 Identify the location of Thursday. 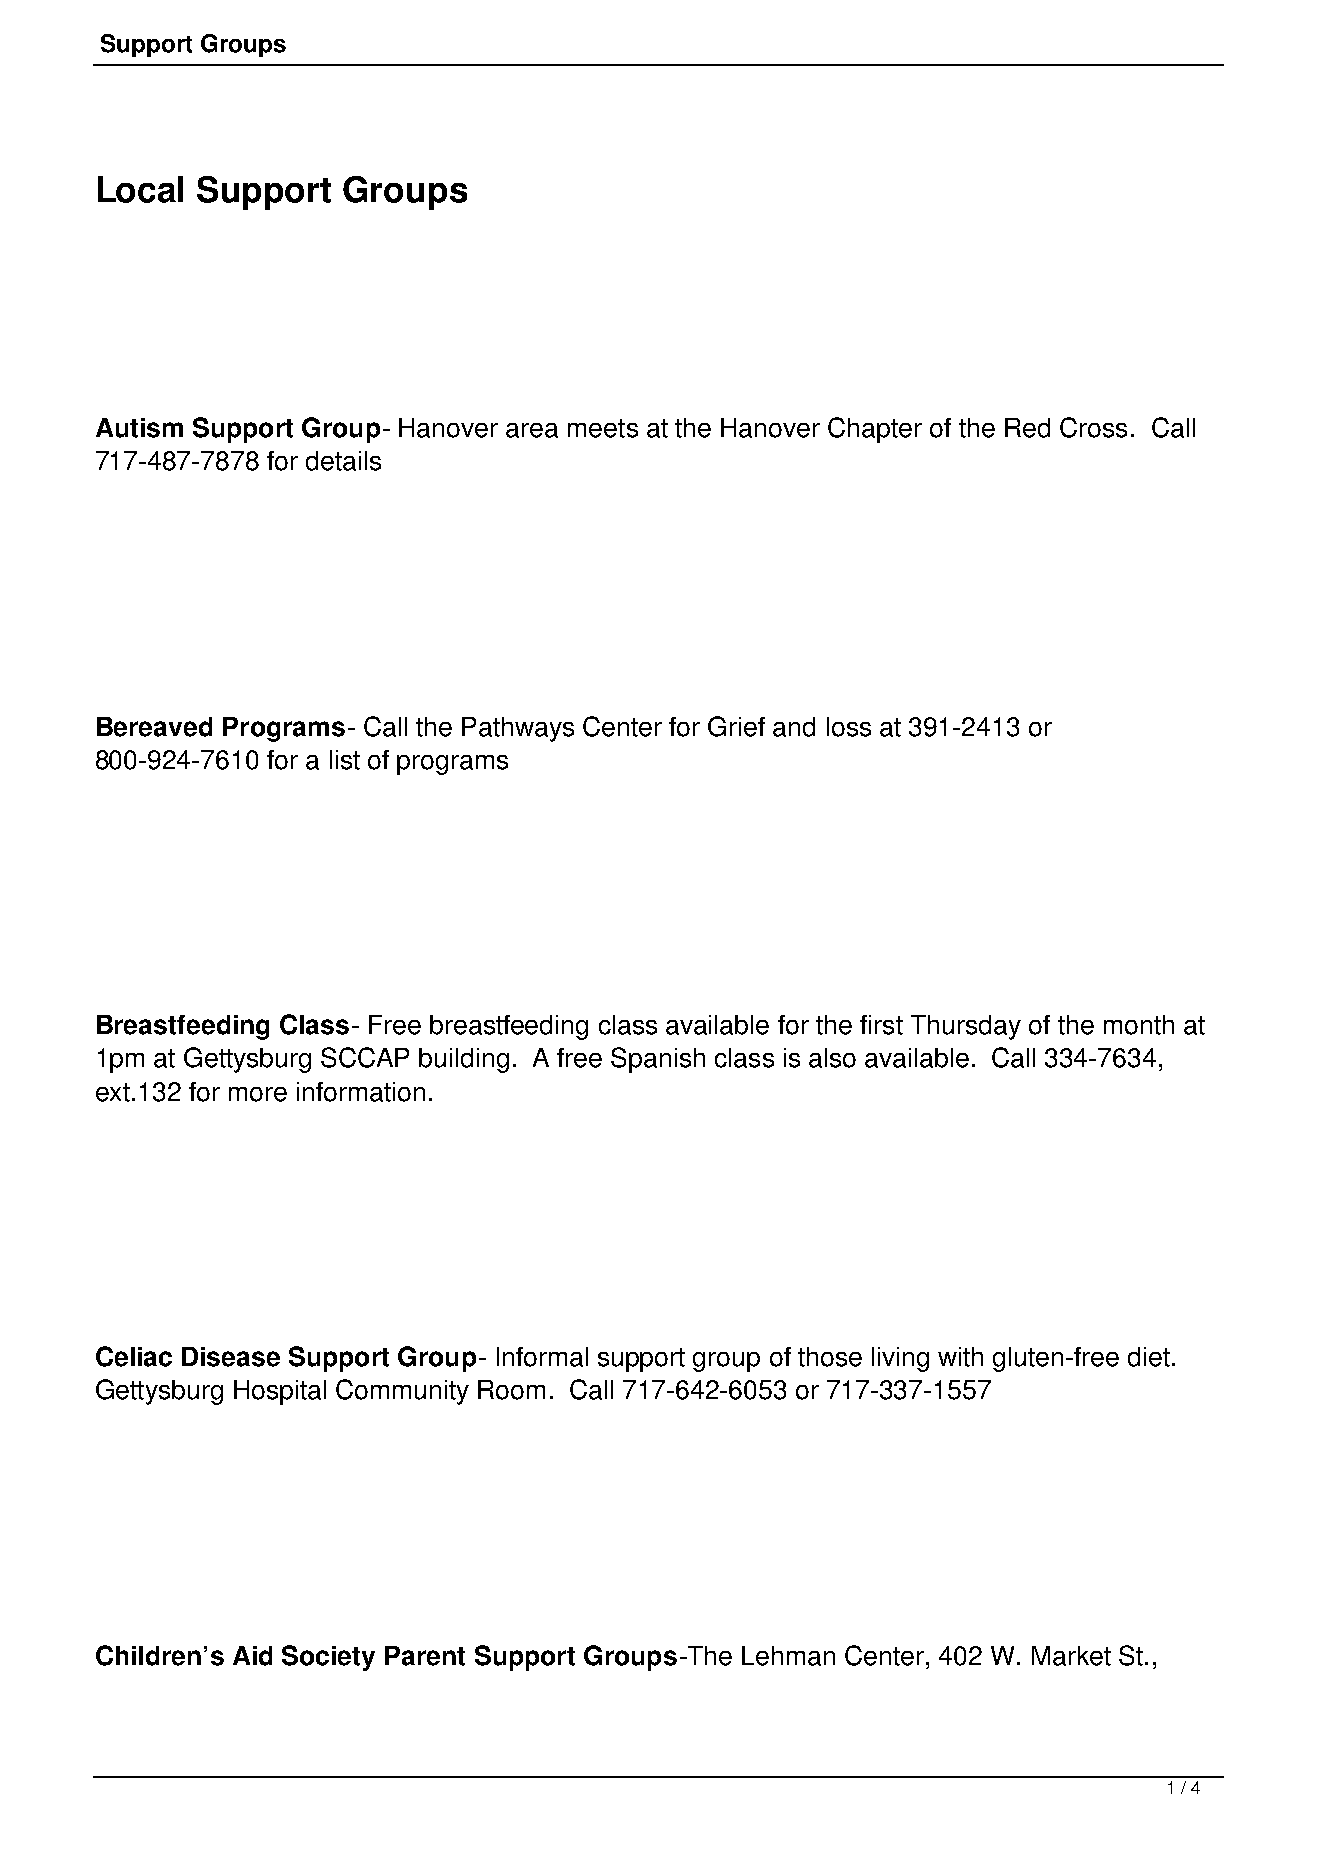
(966, 1027).
